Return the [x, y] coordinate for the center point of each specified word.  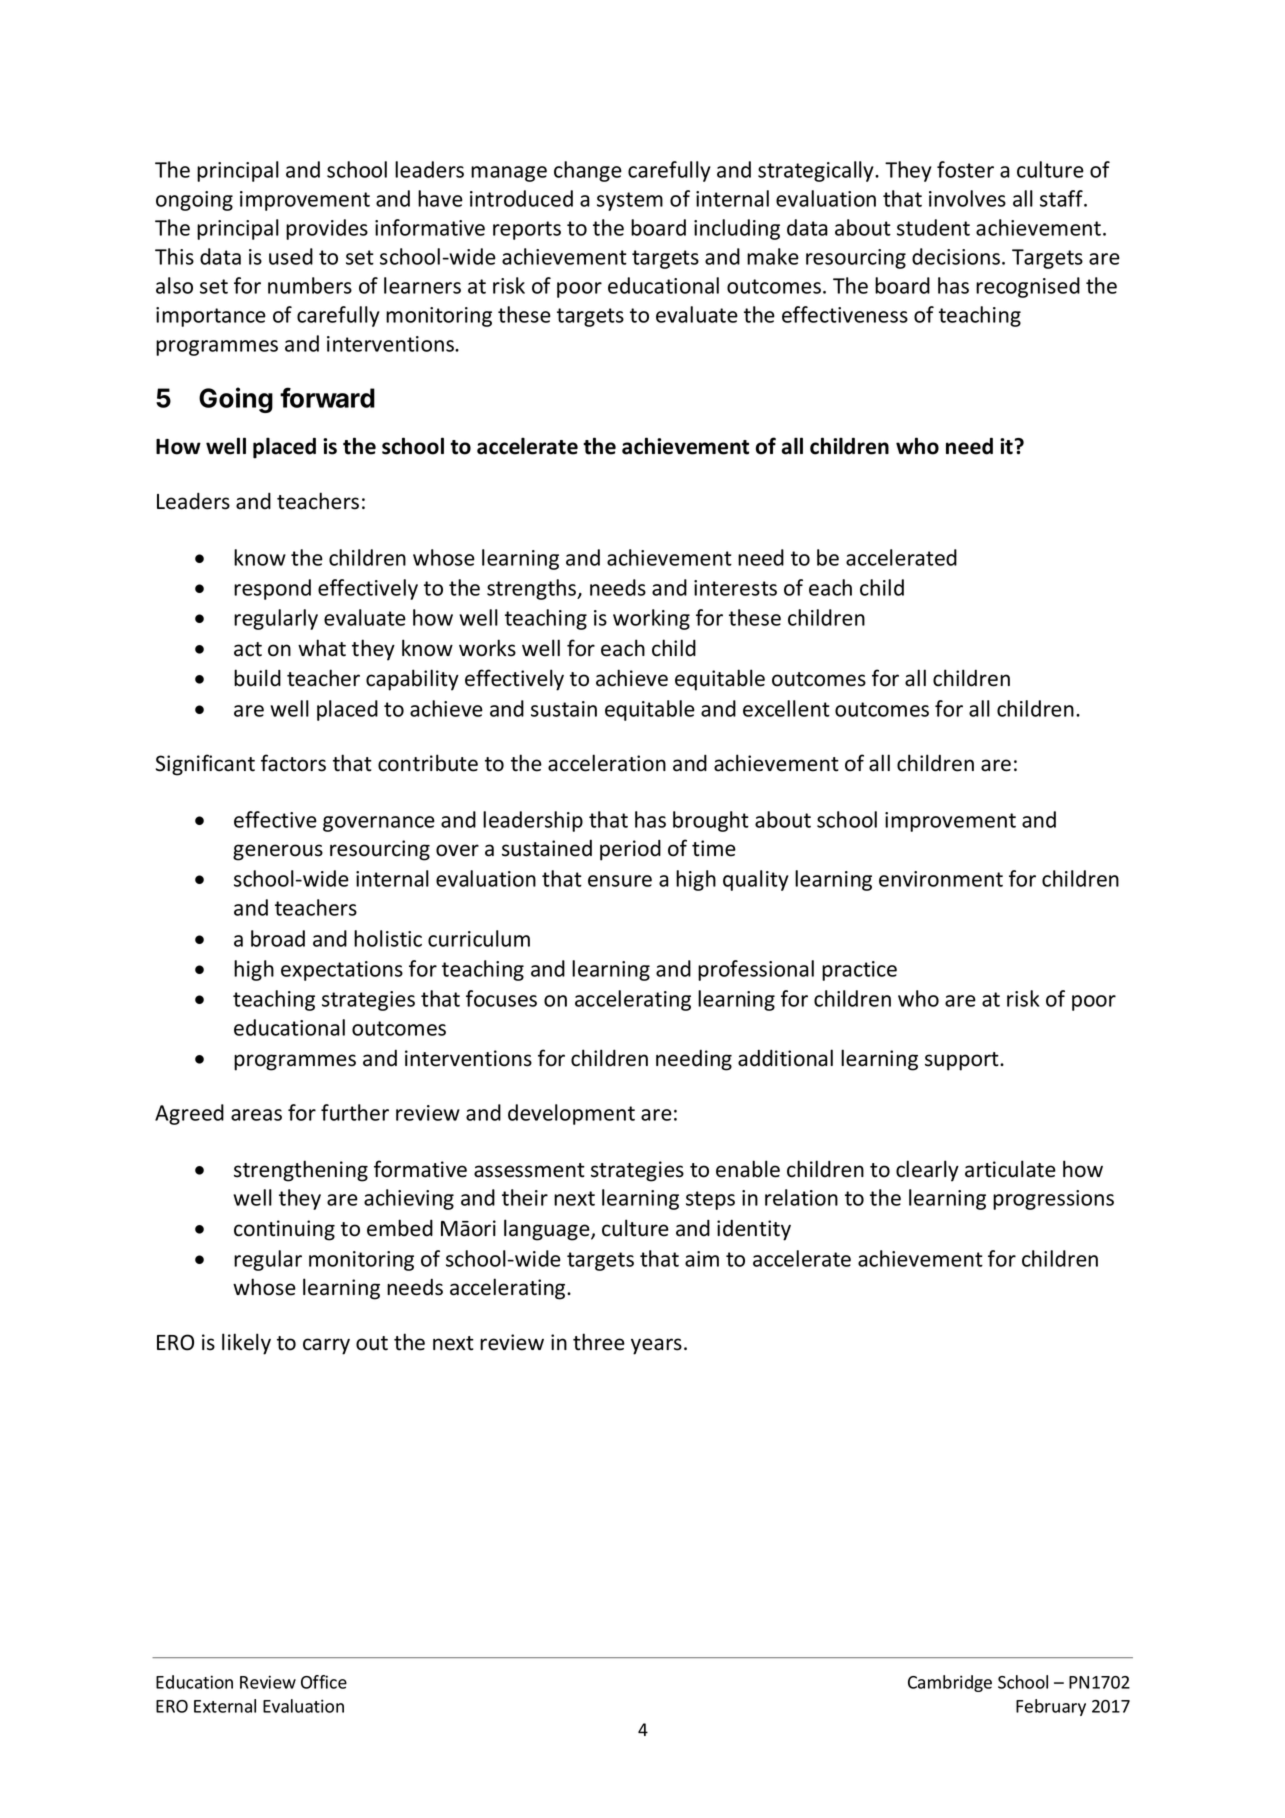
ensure [620, 881]
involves [967, 198]
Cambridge [950, 1683]
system [630, 201]
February [1051, 1707]
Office [324, 1682]
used [291, 256]
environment [941, 879]
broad [278, 938]
